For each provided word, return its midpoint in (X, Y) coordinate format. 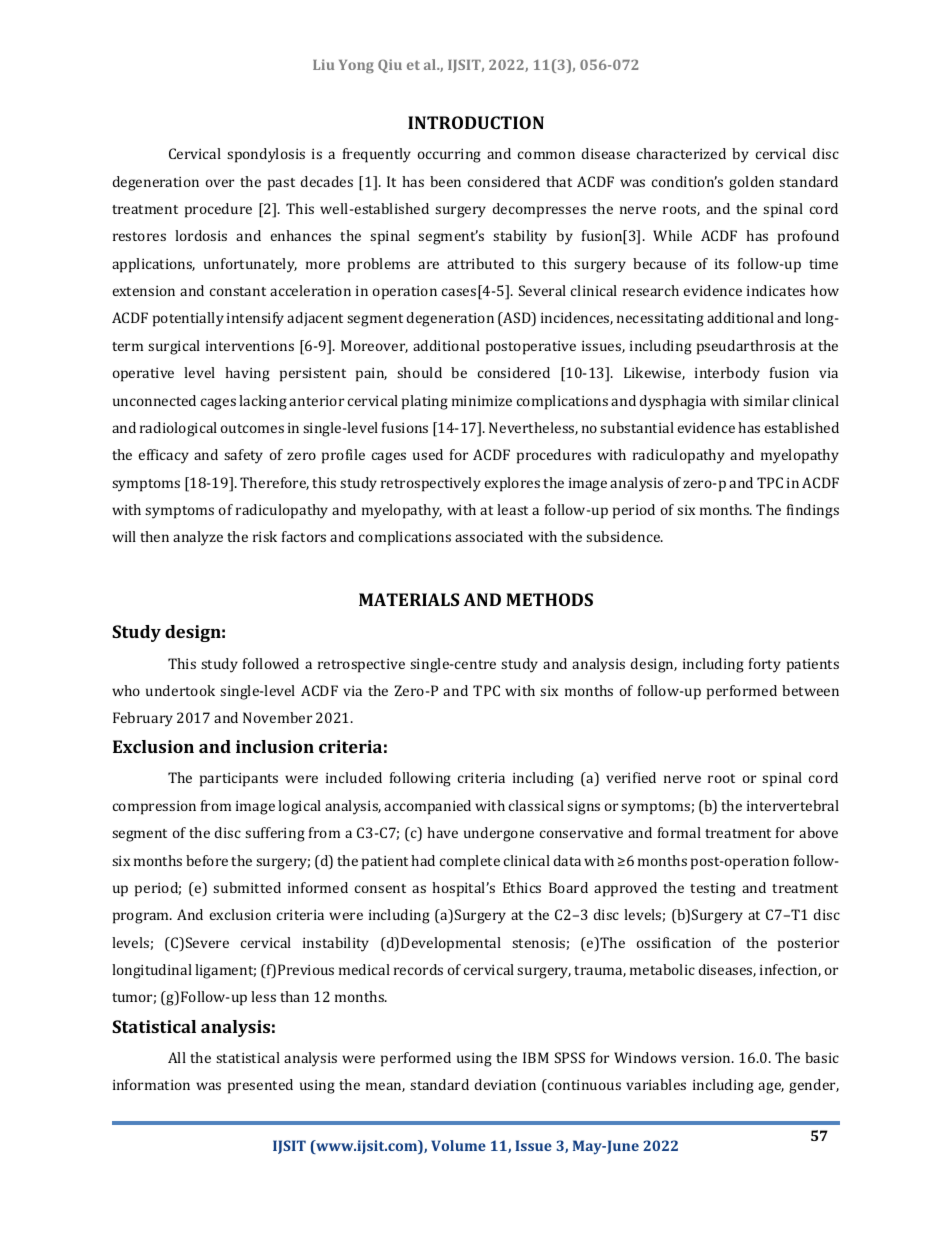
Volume (458, 1145)
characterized (681, 153)
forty (765, 665)
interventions (250, 346)
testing (713, 890)
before (207, 860)
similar (766, 400)
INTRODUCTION (476, 122)
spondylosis (266, 155)
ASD (517, 319)
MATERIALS (409, 599)
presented (260, 1086)
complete (470, 862)
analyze (198, 538)
